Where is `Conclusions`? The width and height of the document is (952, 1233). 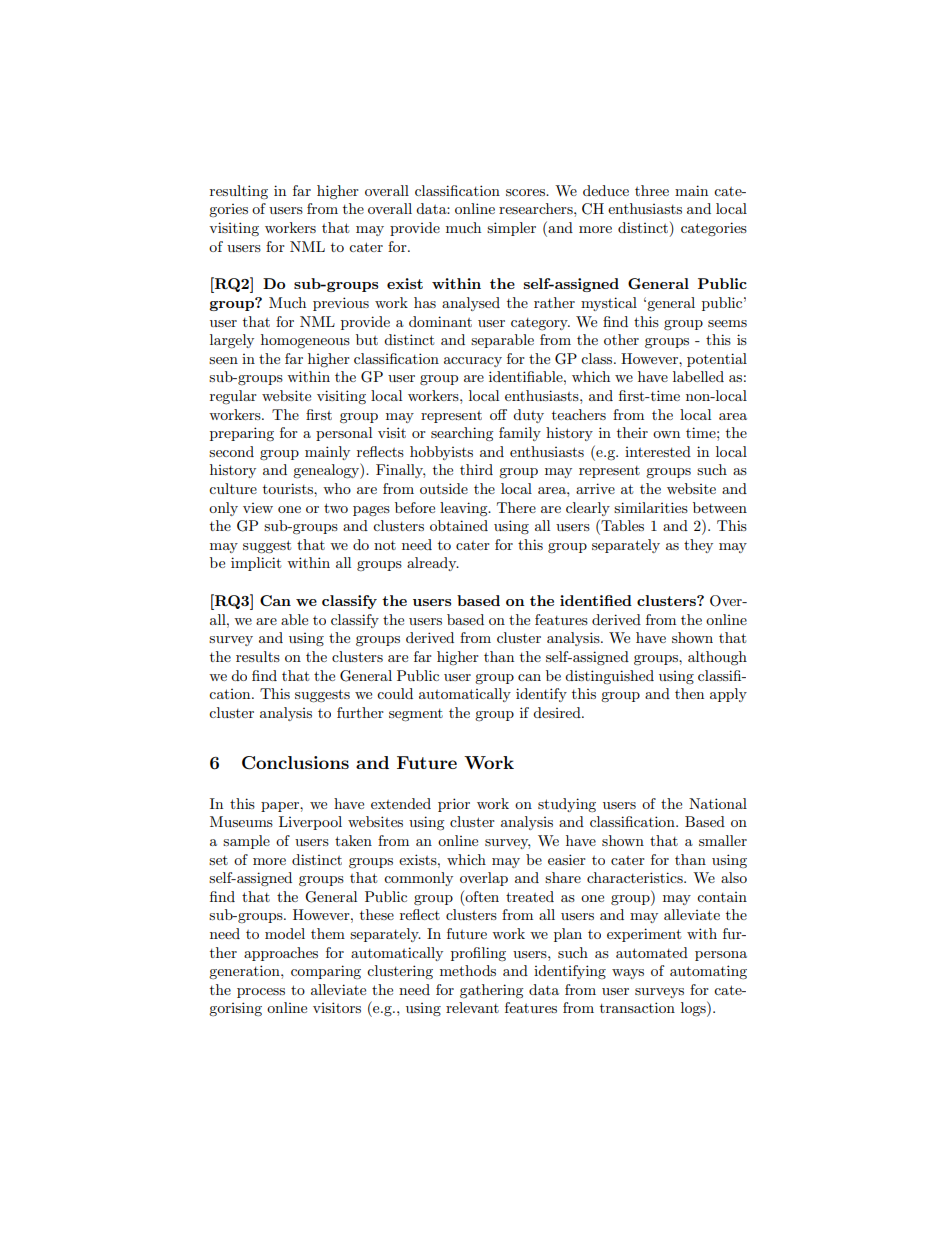
Conclusions is located at coordinates (295, 763).
